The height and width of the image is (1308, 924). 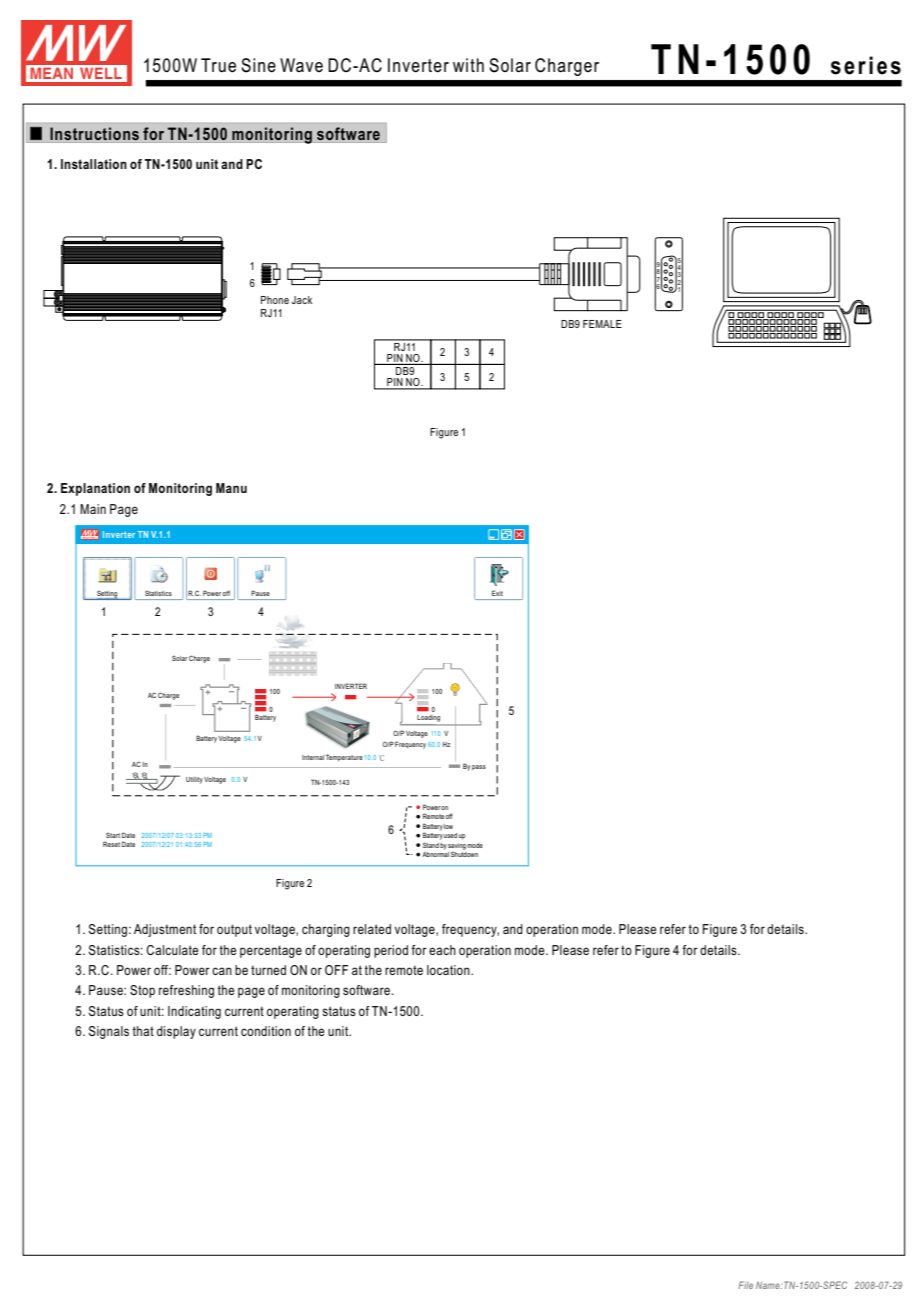 I want to click on Calculate, so click(x=172, y=950).
